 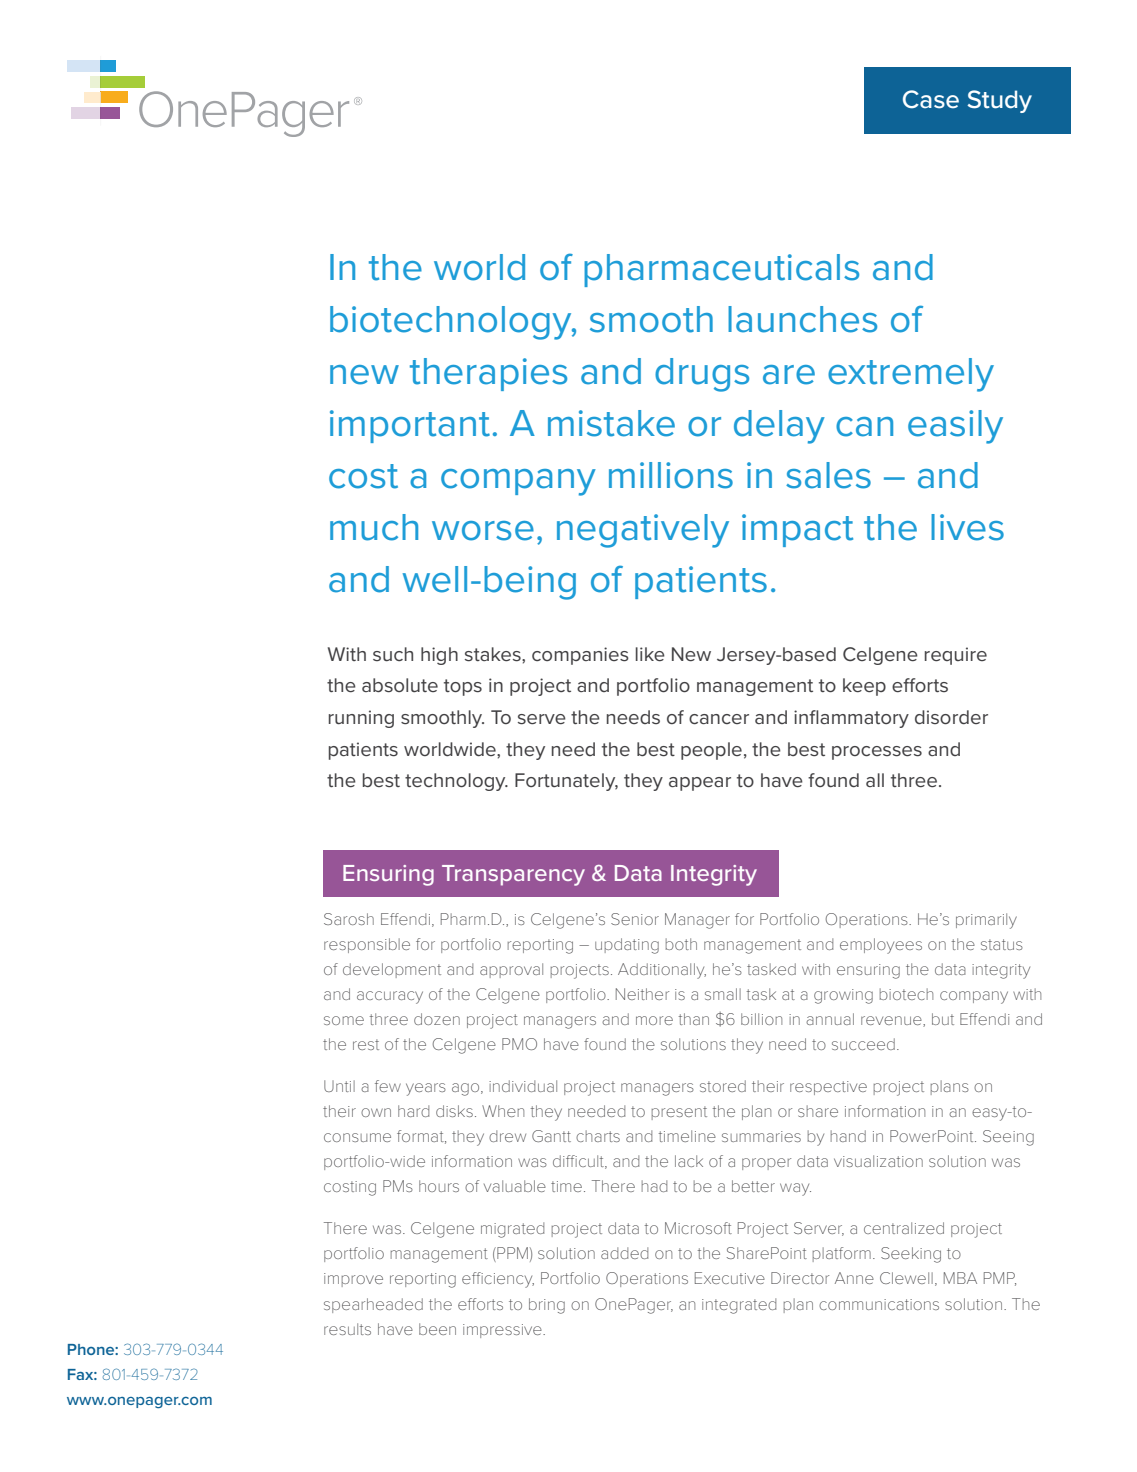 I want to click on Executive, so click(x=730, y=1278).
